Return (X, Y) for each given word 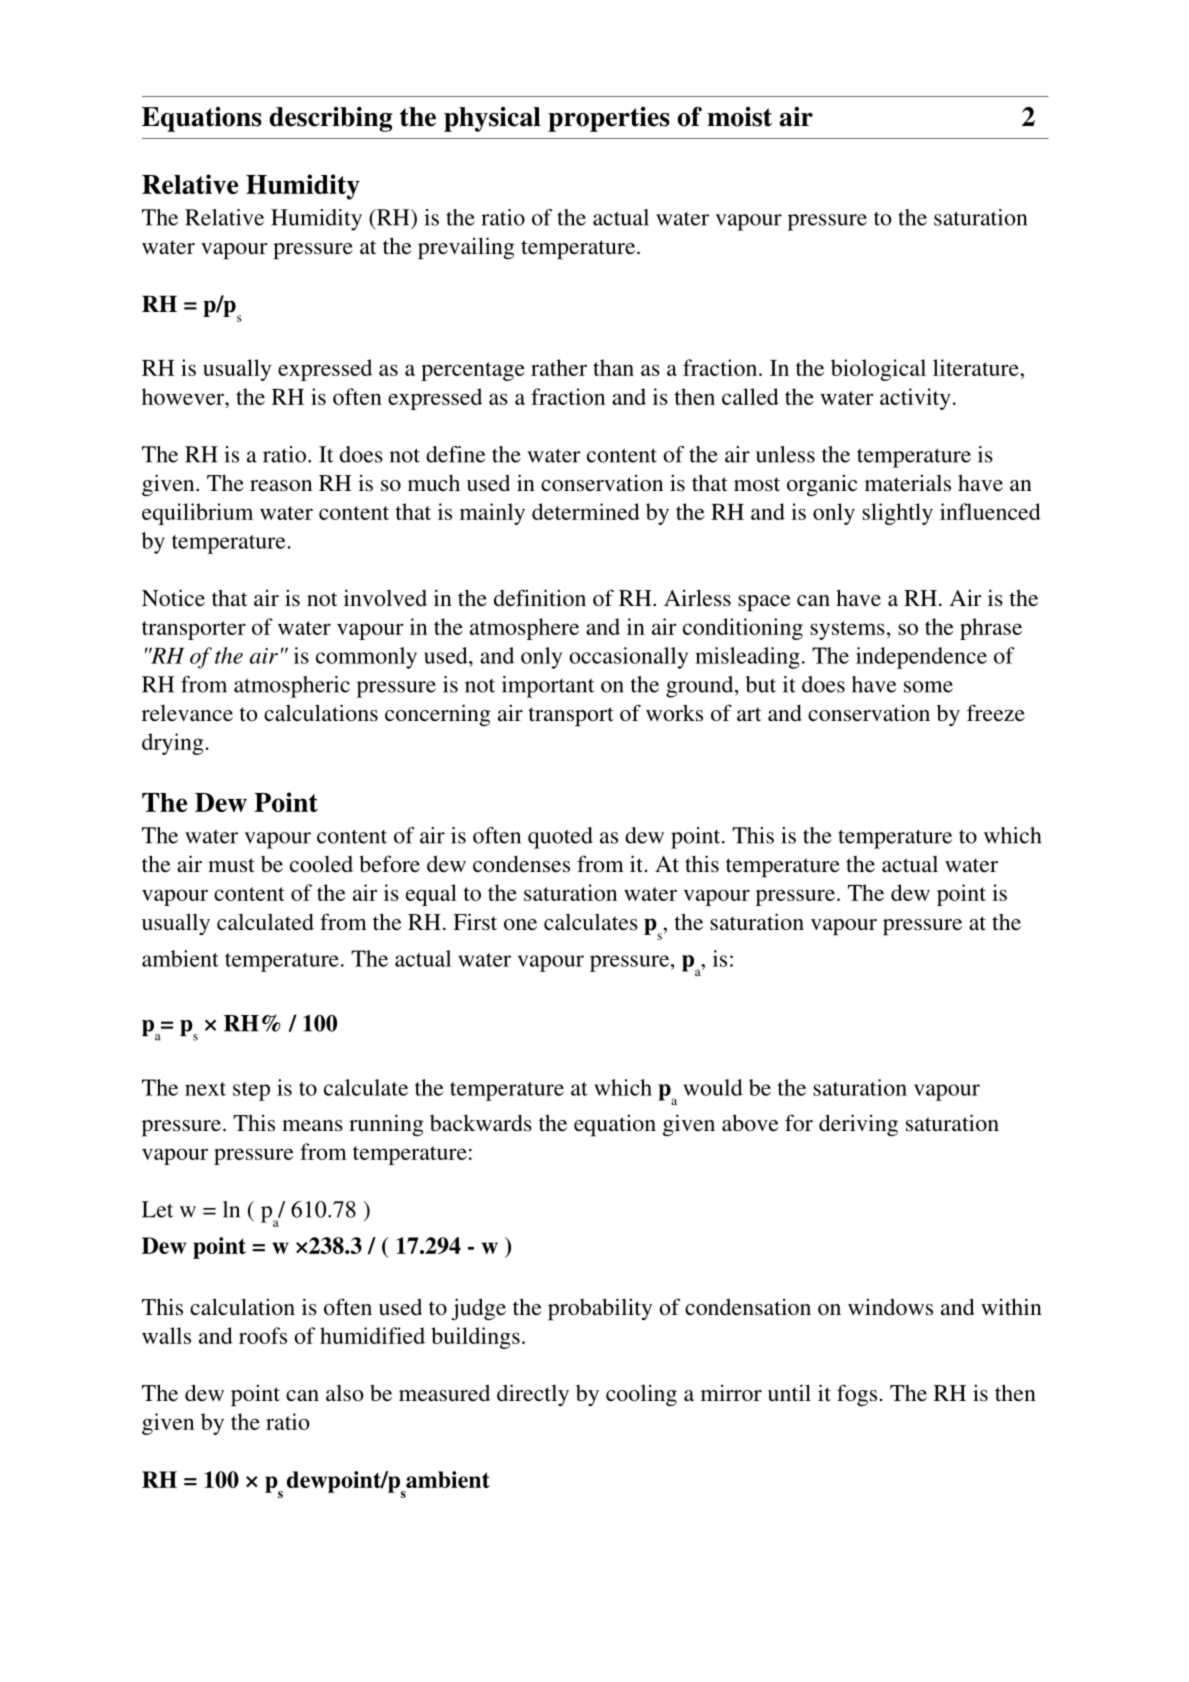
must (231, 865)
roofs (263, 1335)
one (520, 924)
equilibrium (197, 514)
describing (330, 119)
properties (609, 119)
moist (739, 117)
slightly (897, 514)
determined (586, 511)
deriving (858, 1125)
